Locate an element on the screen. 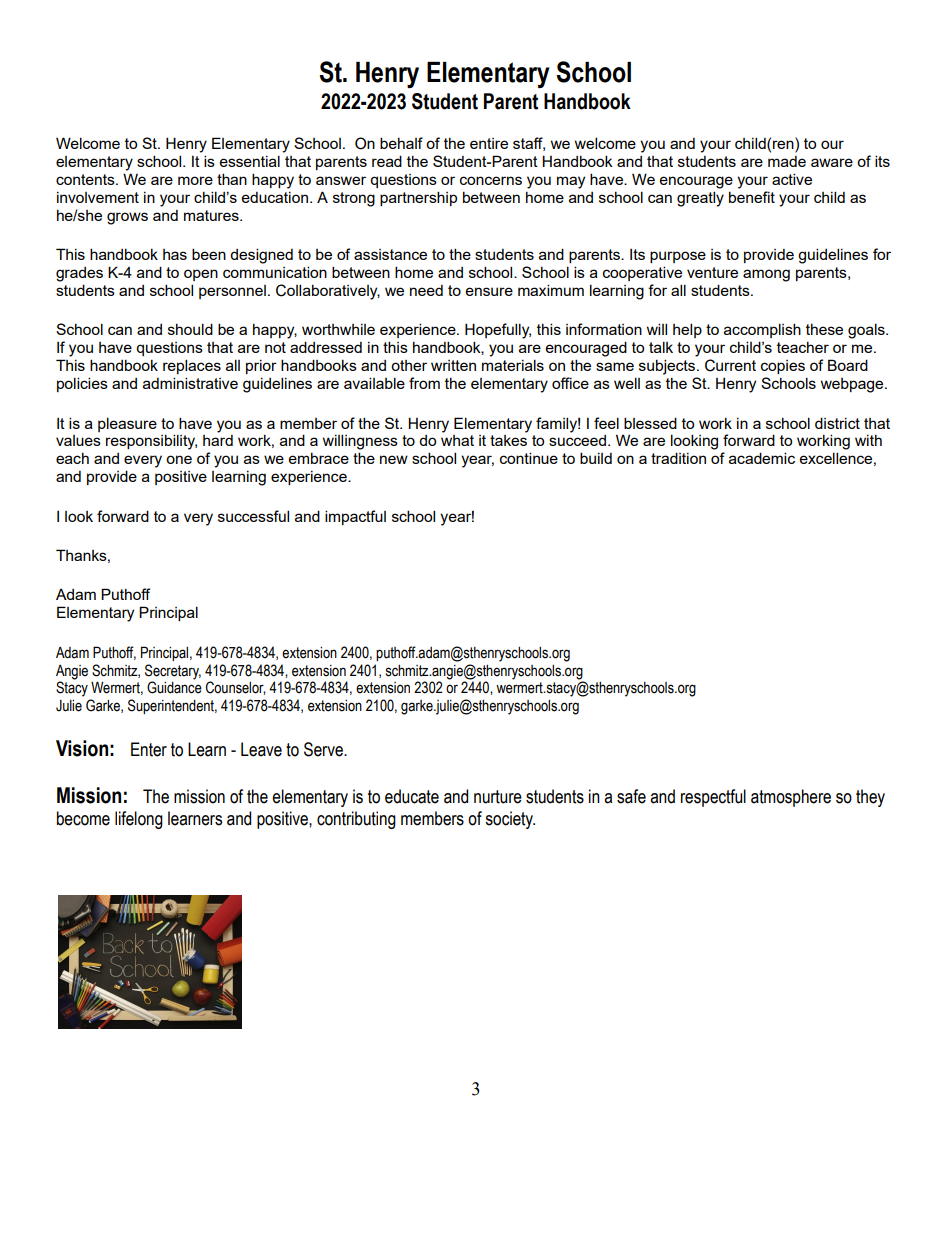 The height and width of the screenshot is (1233, 952). academic is located at coordinates (762, 458).
